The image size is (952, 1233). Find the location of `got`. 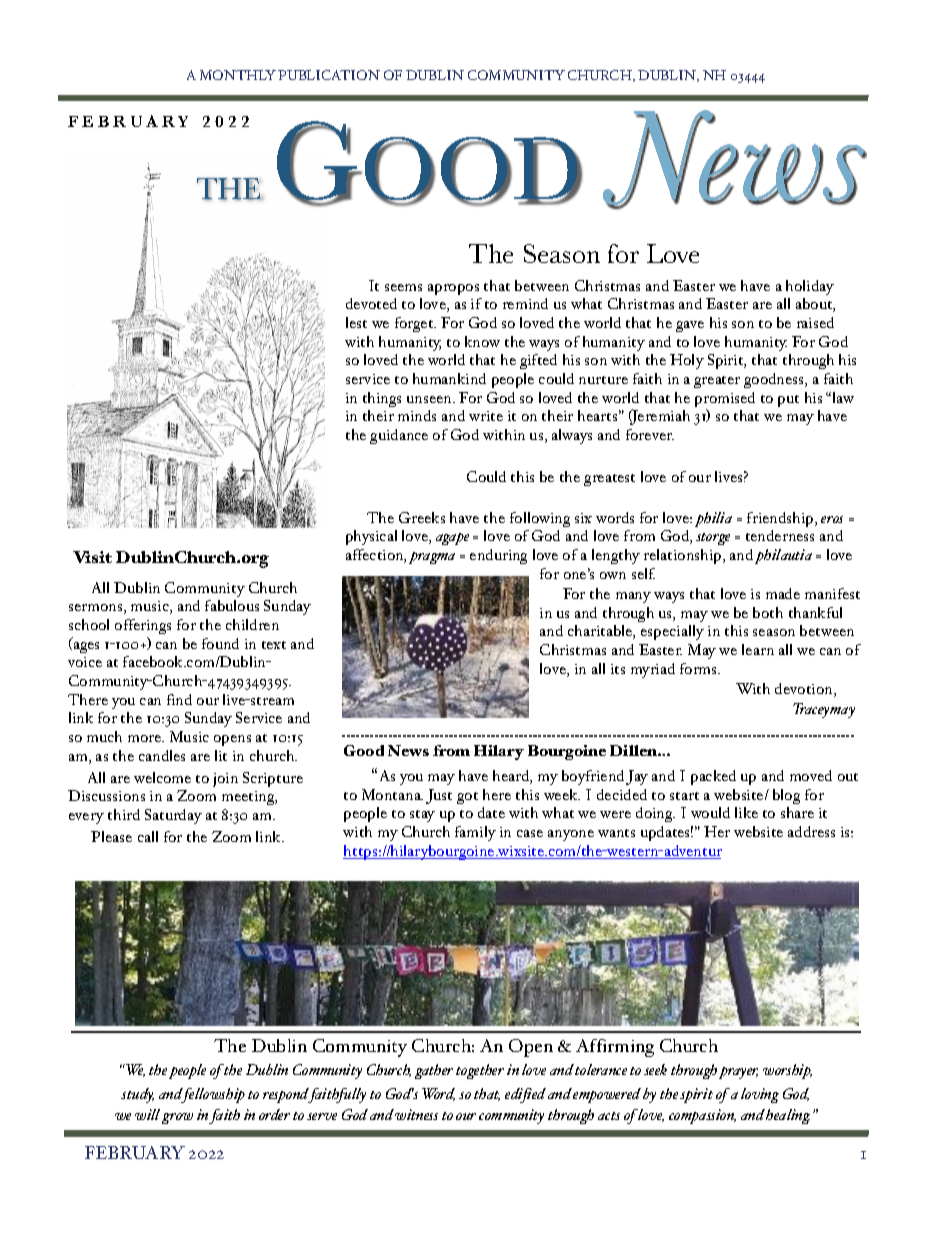

got is located at coordinates (467, 798).
